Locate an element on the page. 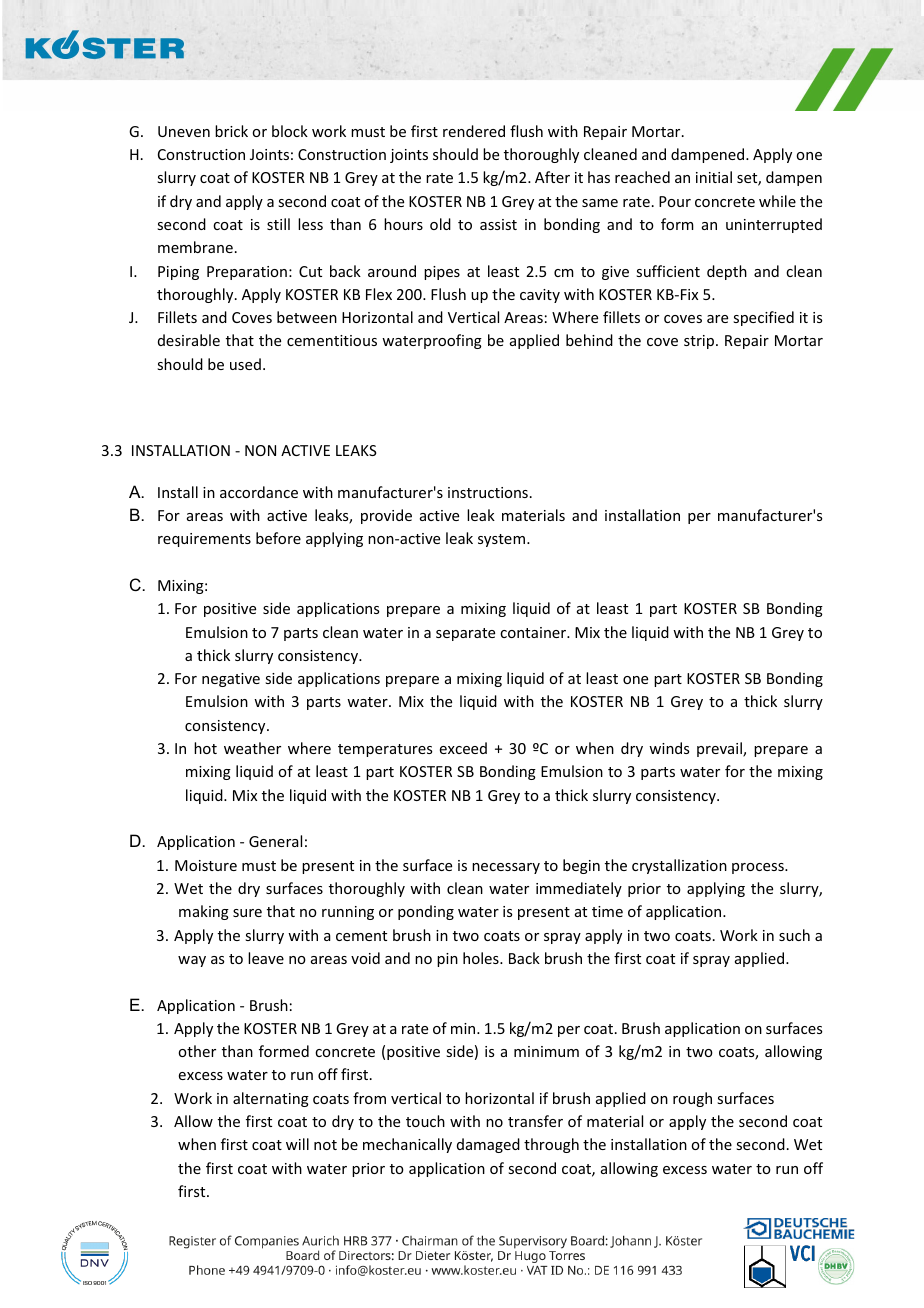 This image has height=1308, width=924. necessary is located at coordinates (506, 868).
